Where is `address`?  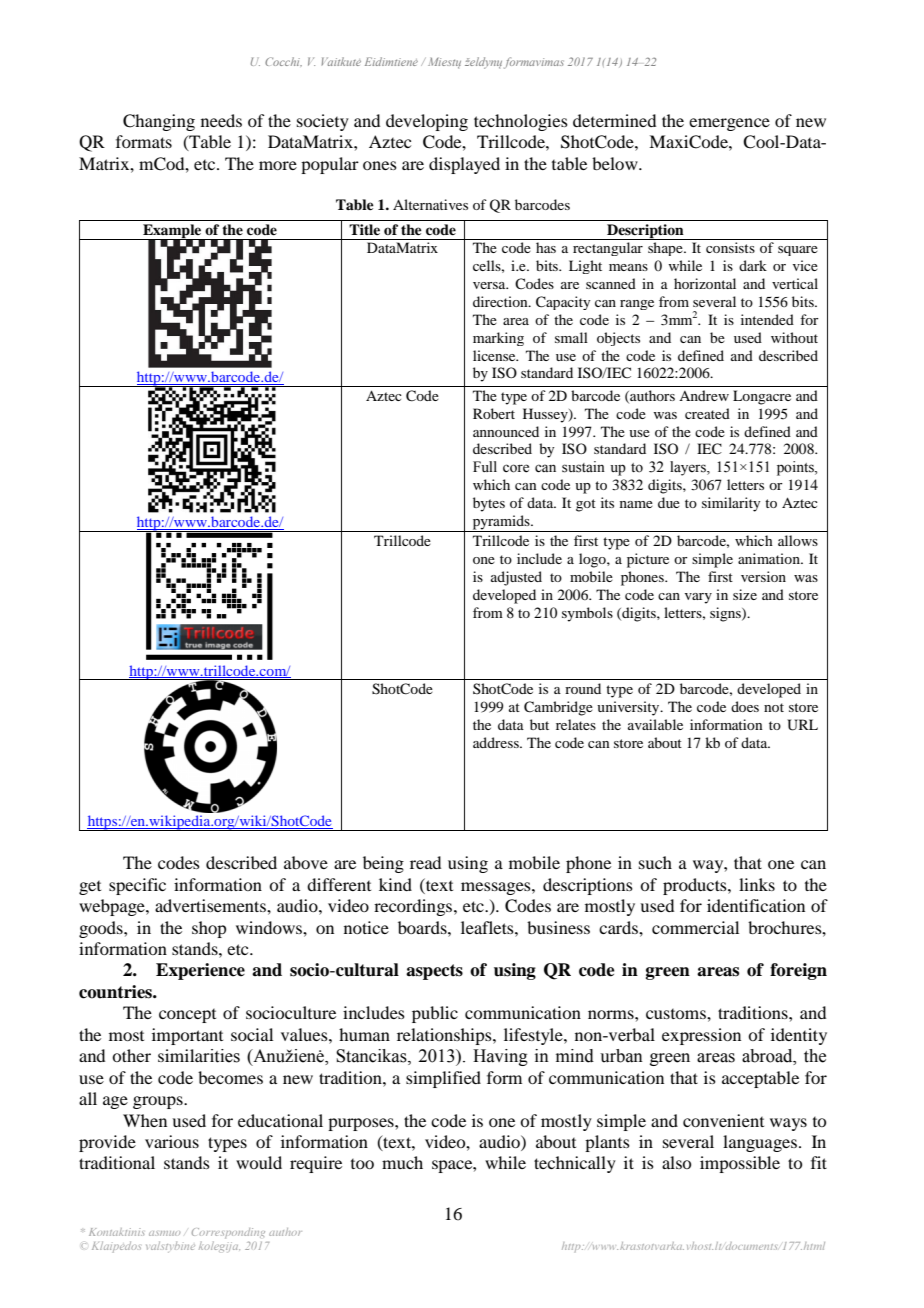 address is located at coordinates (497, 742).
